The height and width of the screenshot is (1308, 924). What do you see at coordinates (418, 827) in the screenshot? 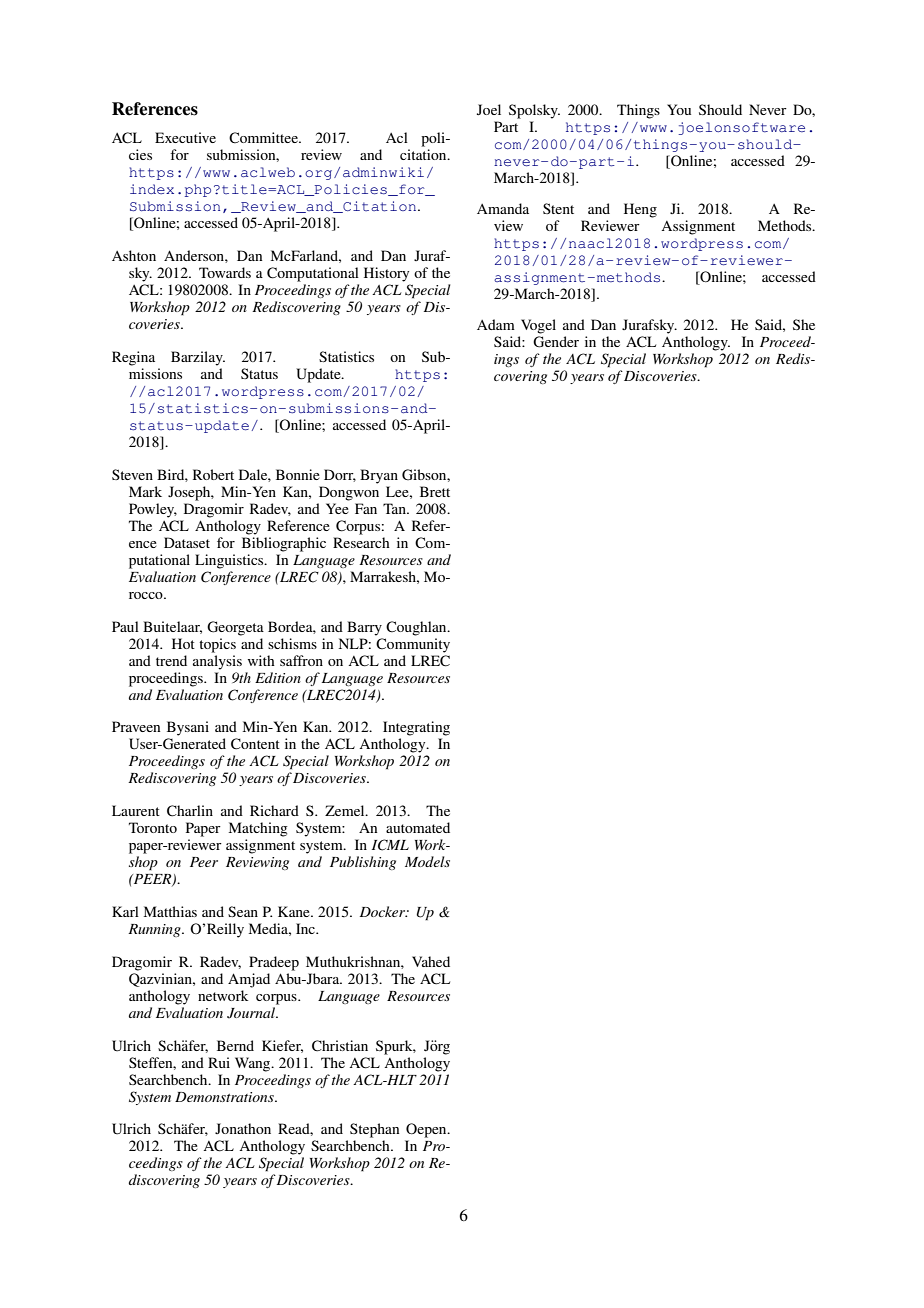
I see `automated` at bounding box center [418, 827].
